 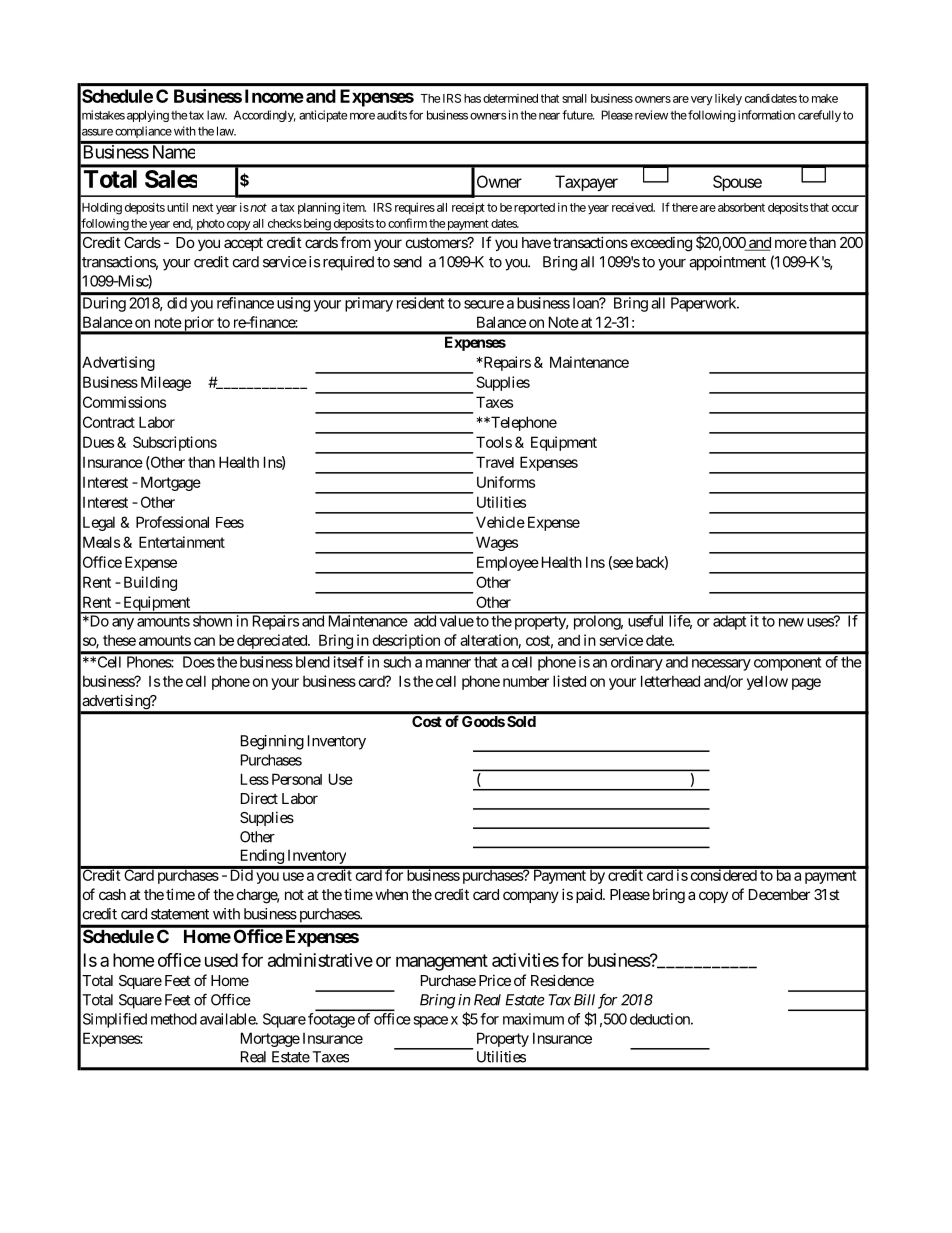 I want to click on Does, so click(x=199, y=662).
